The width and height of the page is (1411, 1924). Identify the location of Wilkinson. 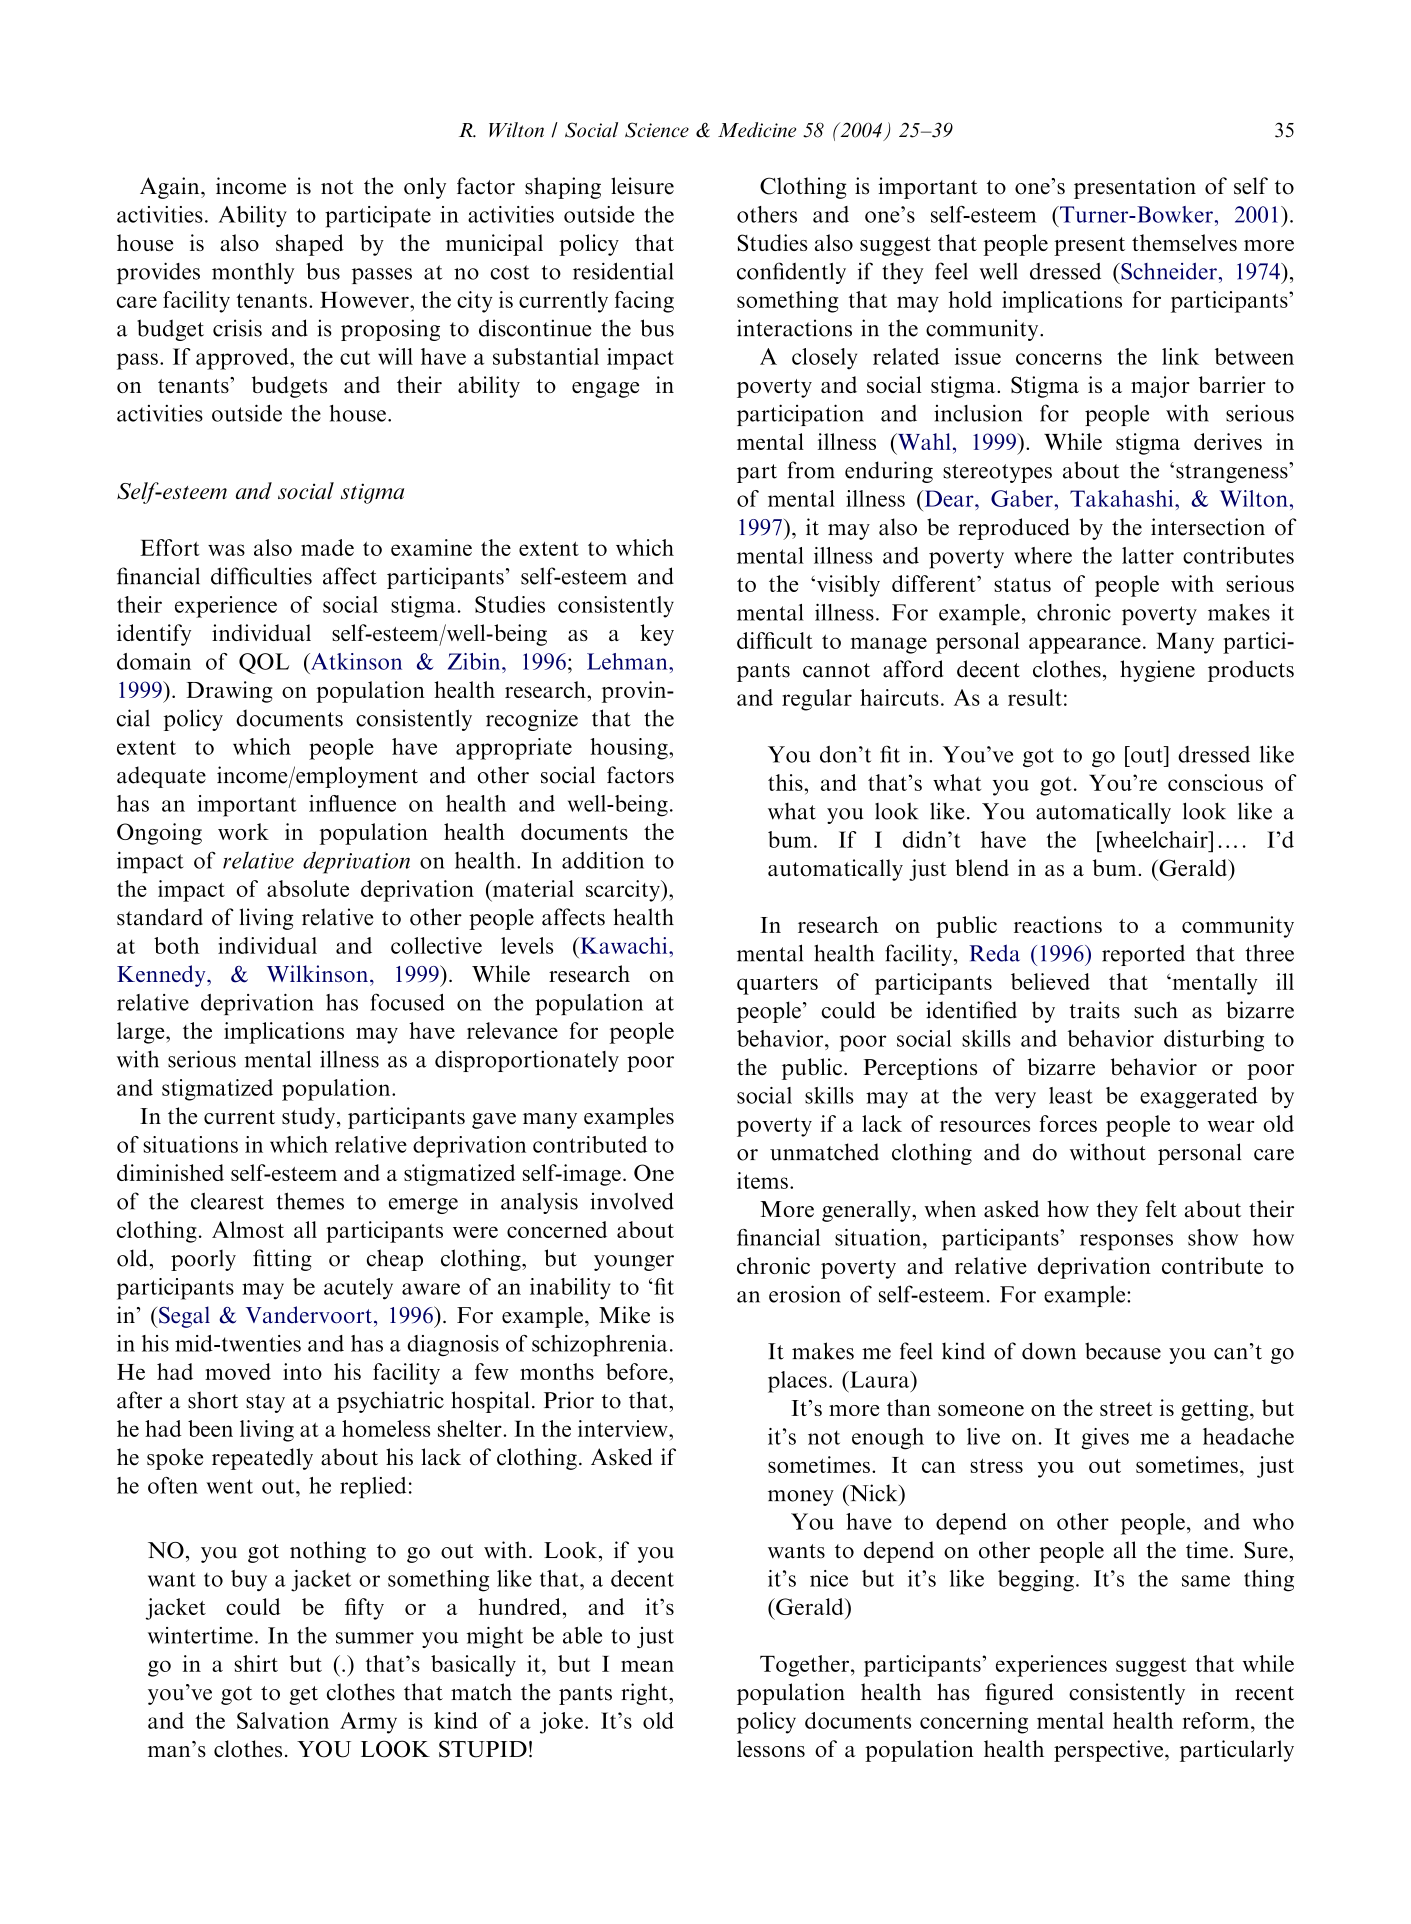
(319, 973).
